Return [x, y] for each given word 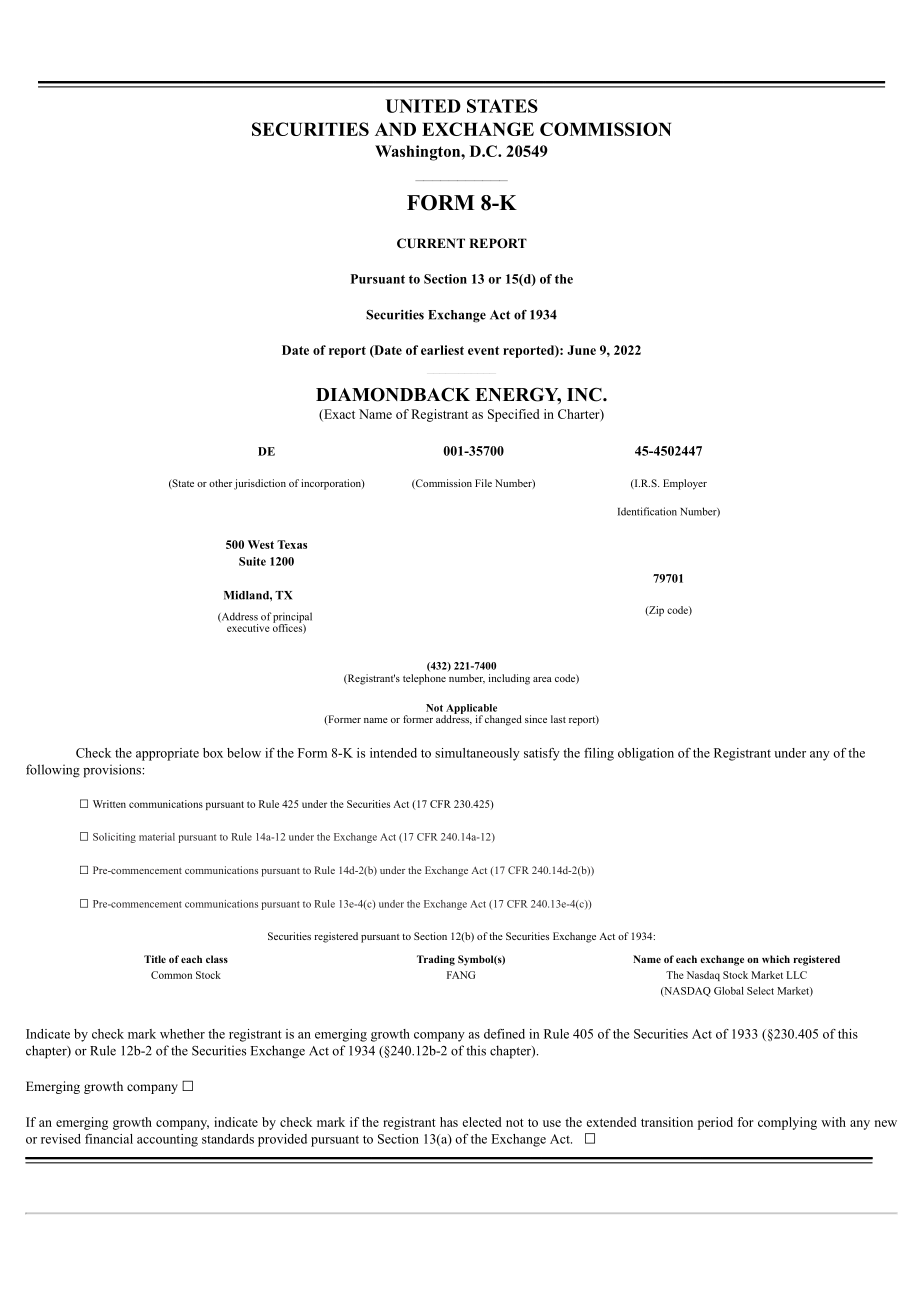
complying [787, 1123]
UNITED [423, 106]
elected [482, 1122]
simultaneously [477, 754]
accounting [167, 1140]
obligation [646, 754]
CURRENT [431, 243]
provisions [112, 771]
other [220, 483]
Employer [685, 484]
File [483, 483]
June [581, 350]
